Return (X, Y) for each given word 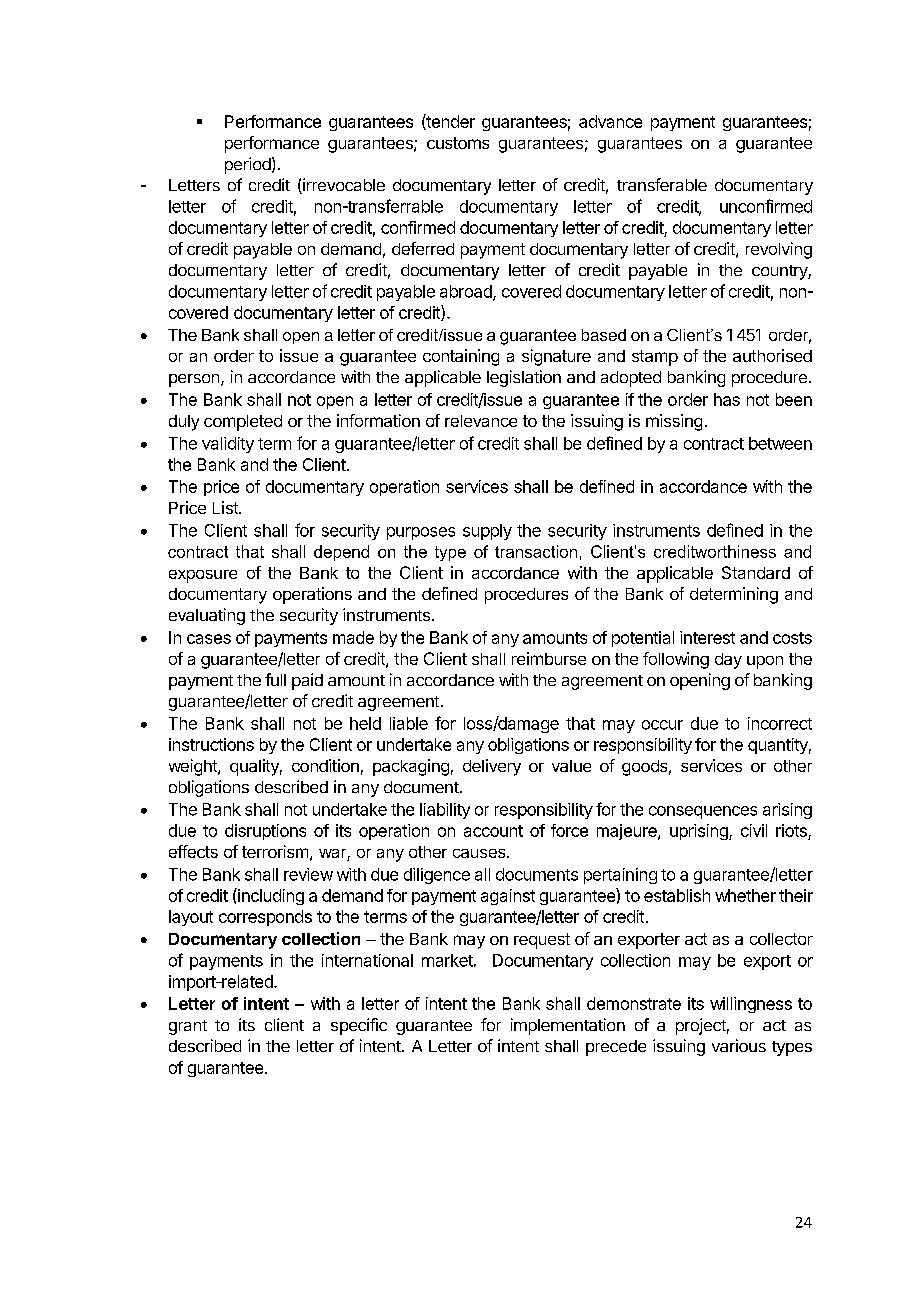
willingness (751, 1005)
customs (458, 143)
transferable (662, 184)
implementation (568, 1026)
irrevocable (343, 186)
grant (188, 1027)
